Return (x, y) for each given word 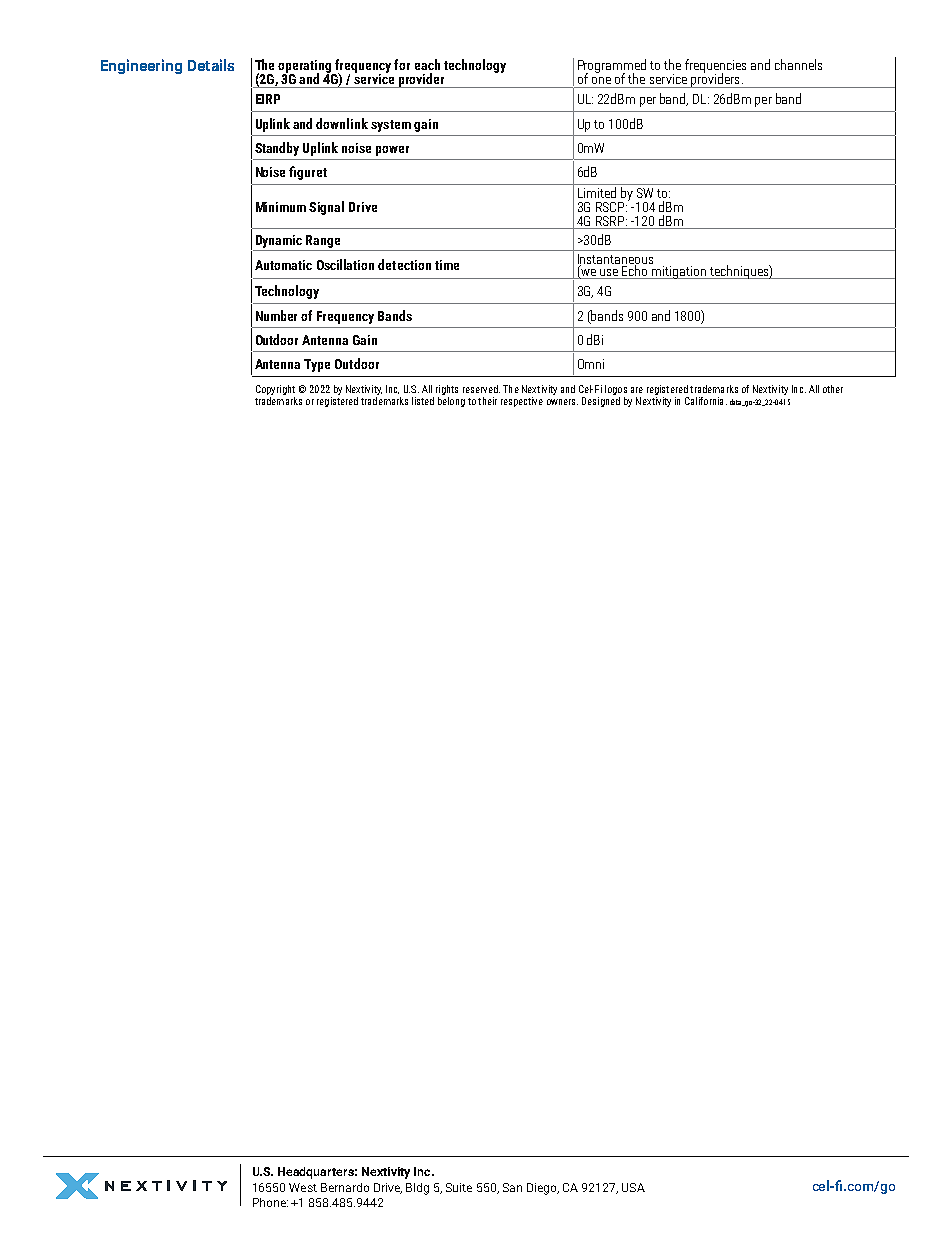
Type (317, 365)
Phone (270, 1202)
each (427, 64)
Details (211, 65)
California (704, 401)
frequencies (715, 67)
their (487, 401)
